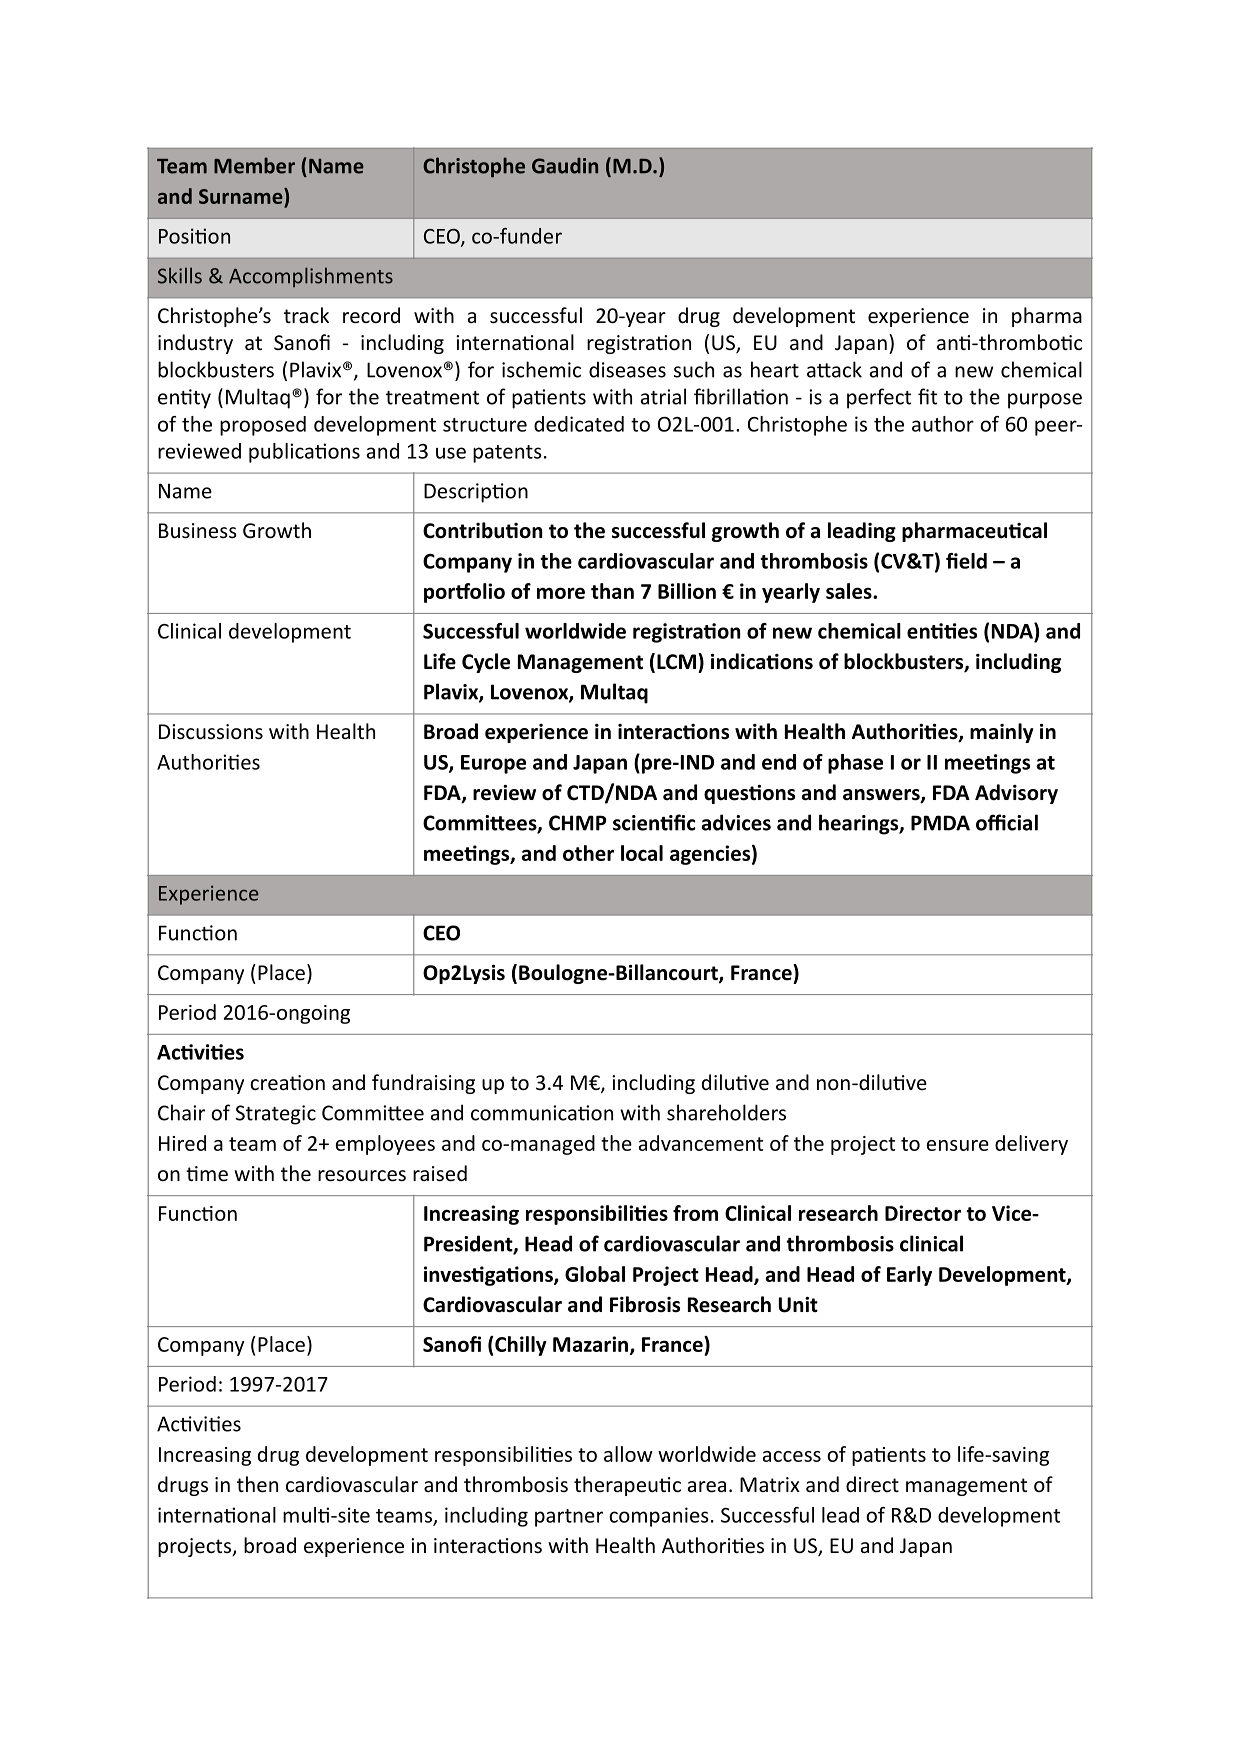 The height and width of the image is (1755, 1240). I want to click on delivery, so click(1031, 1145).
